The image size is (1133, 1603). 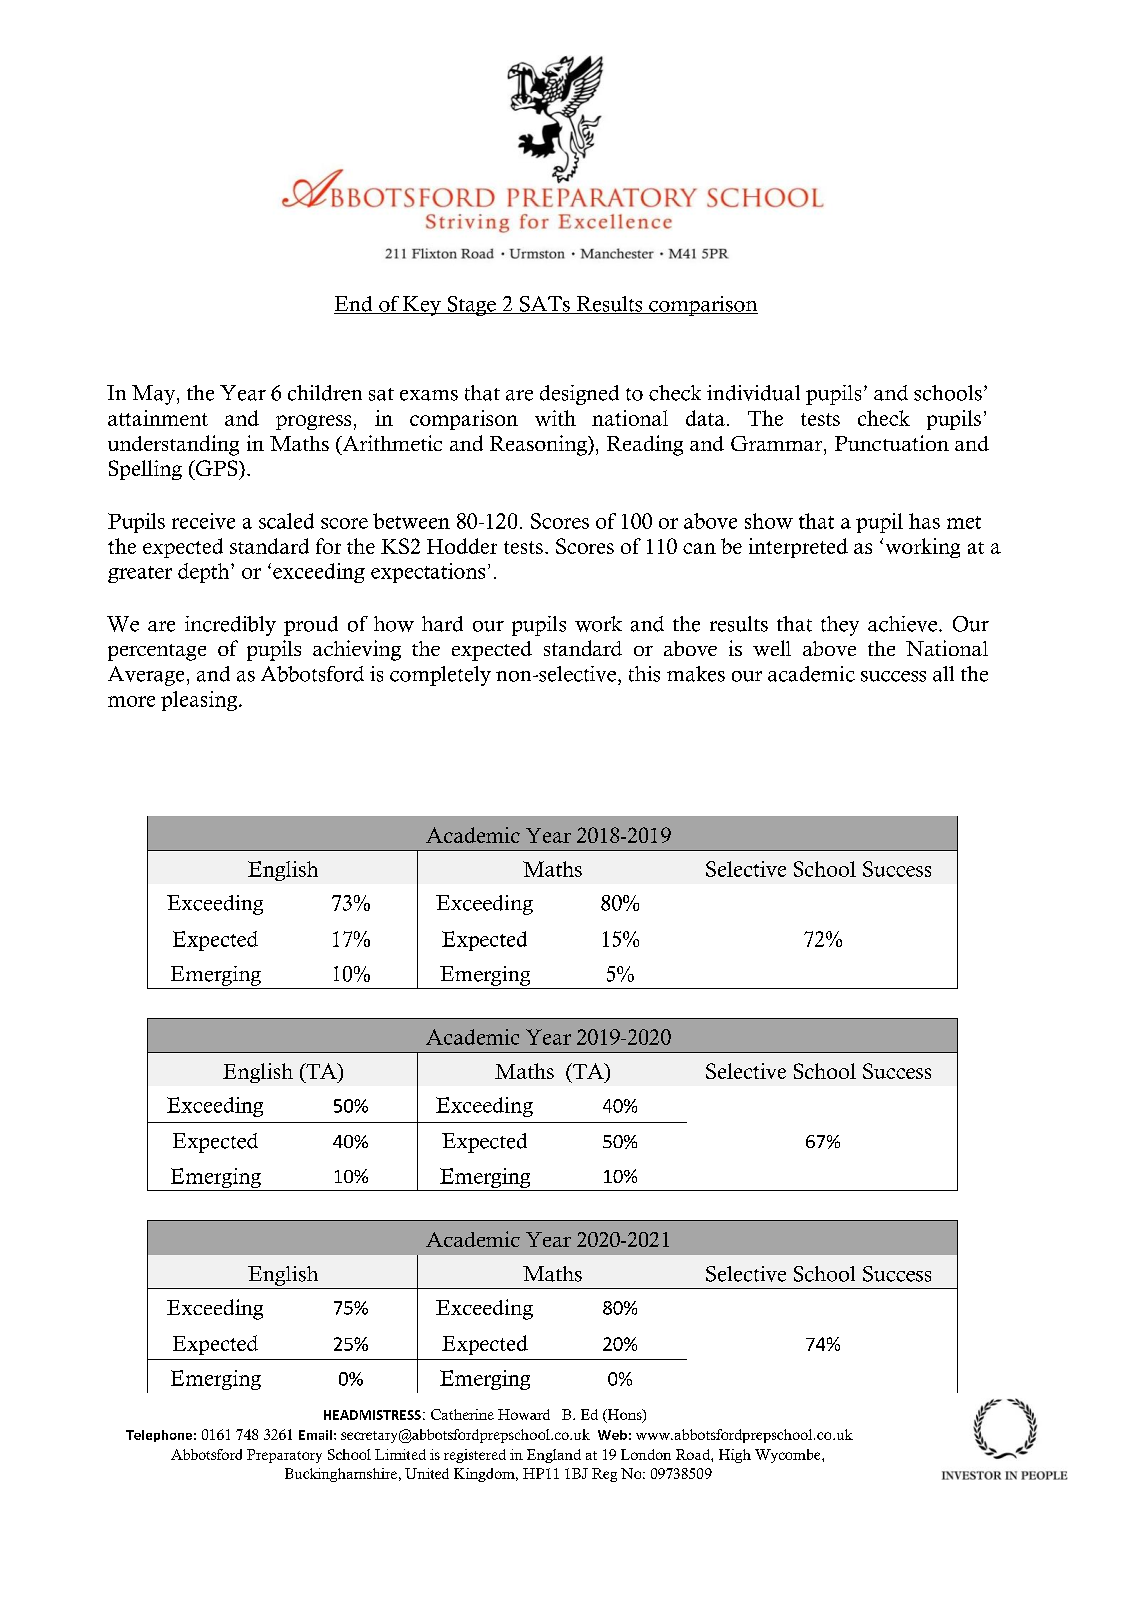 I want to click on all, so click(x=943, y=674).
